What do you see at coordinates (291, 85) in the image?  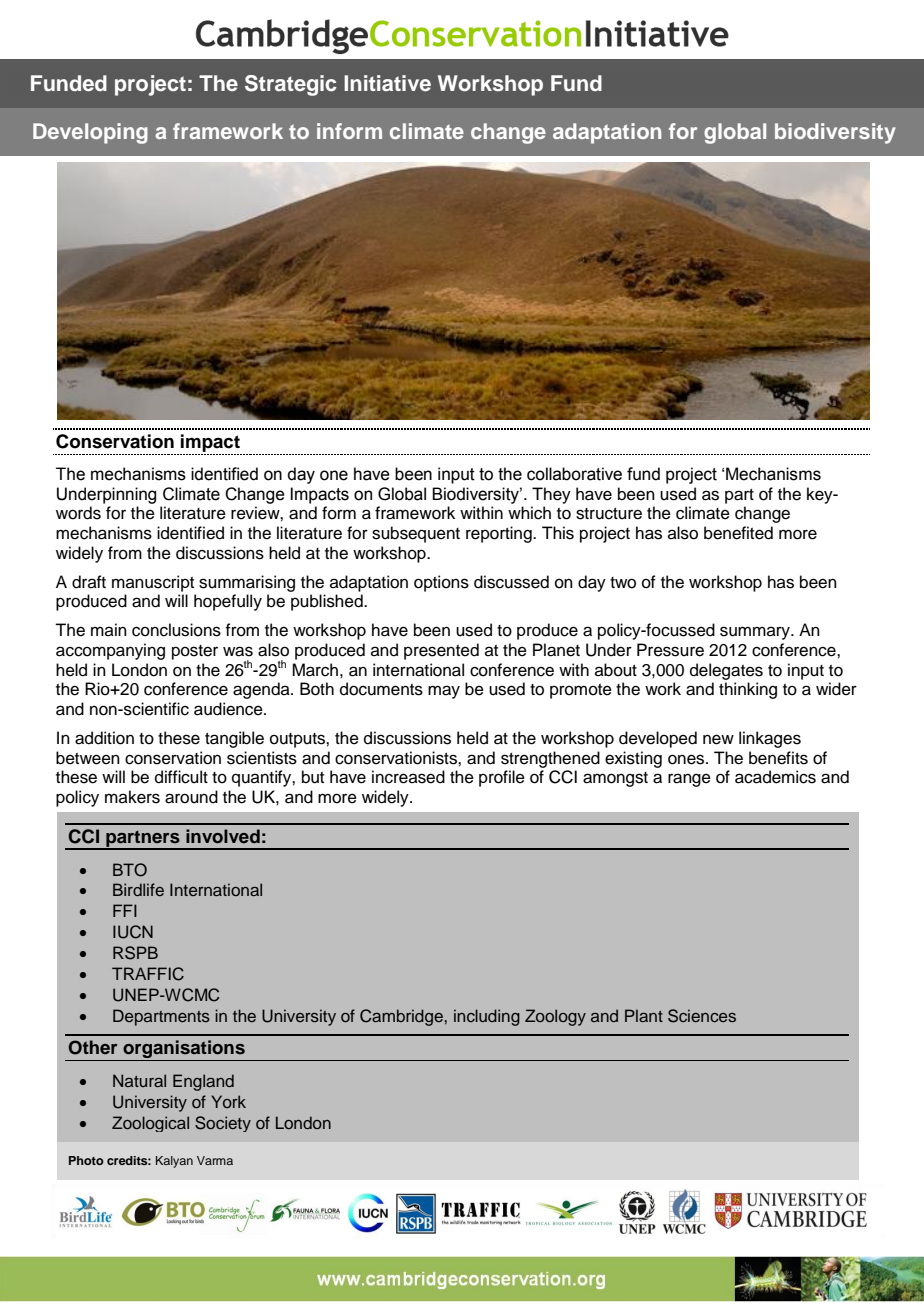 I see `Strategic` at bounding box center [291, 85].
